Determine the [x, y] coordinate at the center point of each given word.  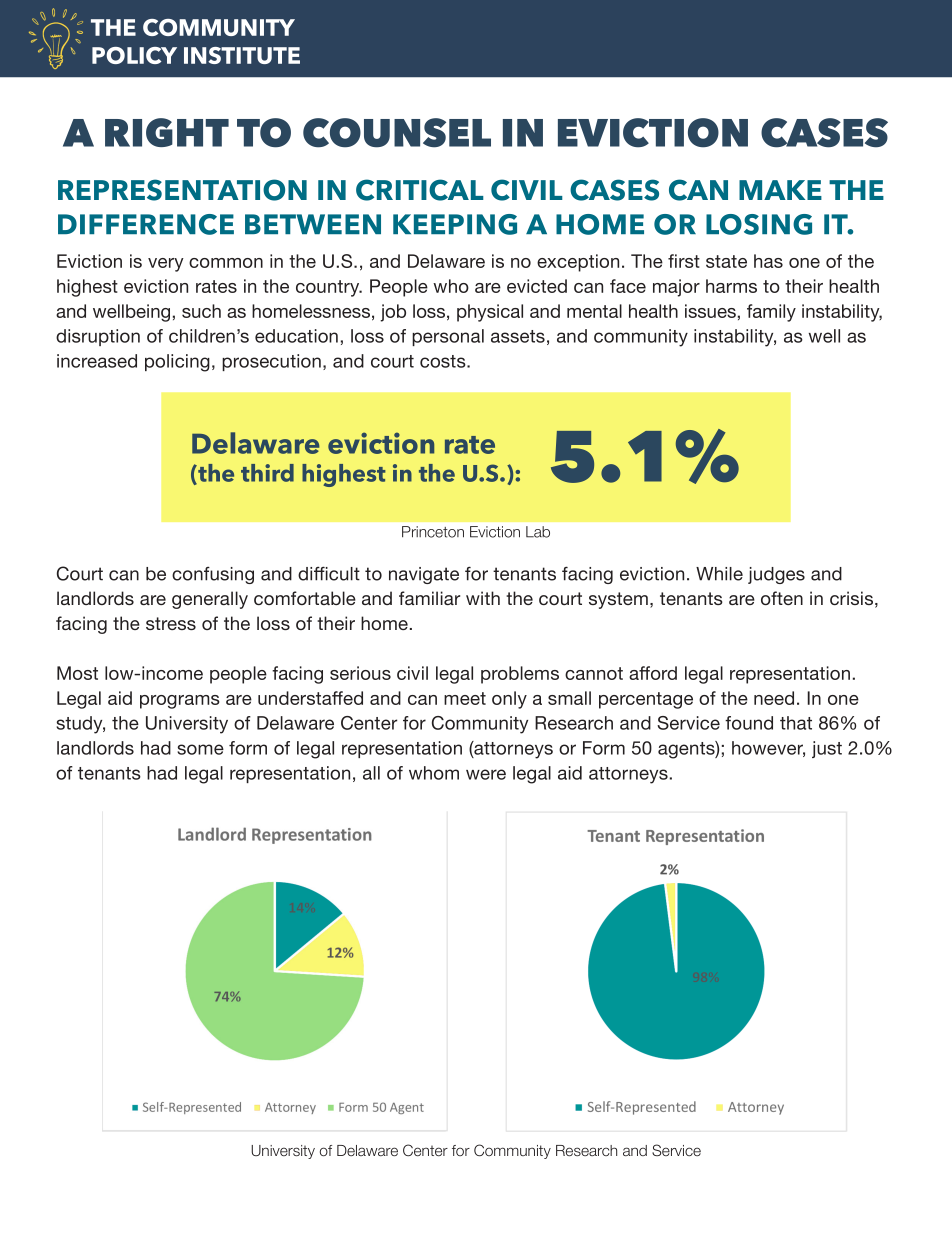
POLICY [134, 55]
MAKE [780, 190]
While [719, 574]
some [200, 749]
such [201, 311]
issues [710, 311]
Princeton [433, 532]
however [768, 749]
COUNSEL [397, 133]
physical [490, 313]
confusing [213, 575]
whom [434, 773]
